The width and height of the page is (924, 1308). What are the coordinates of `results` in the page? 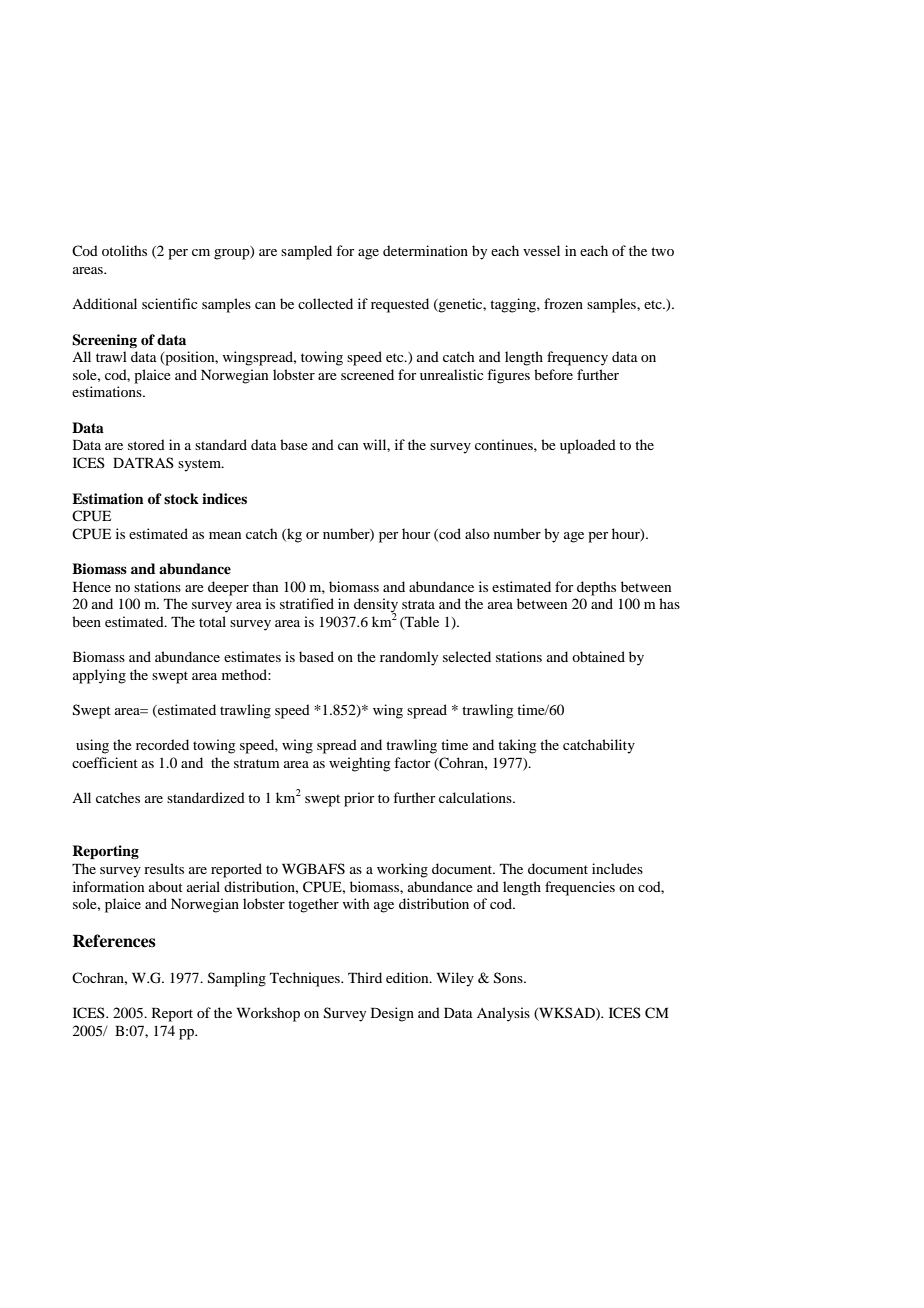 It's located at (164, 868).
